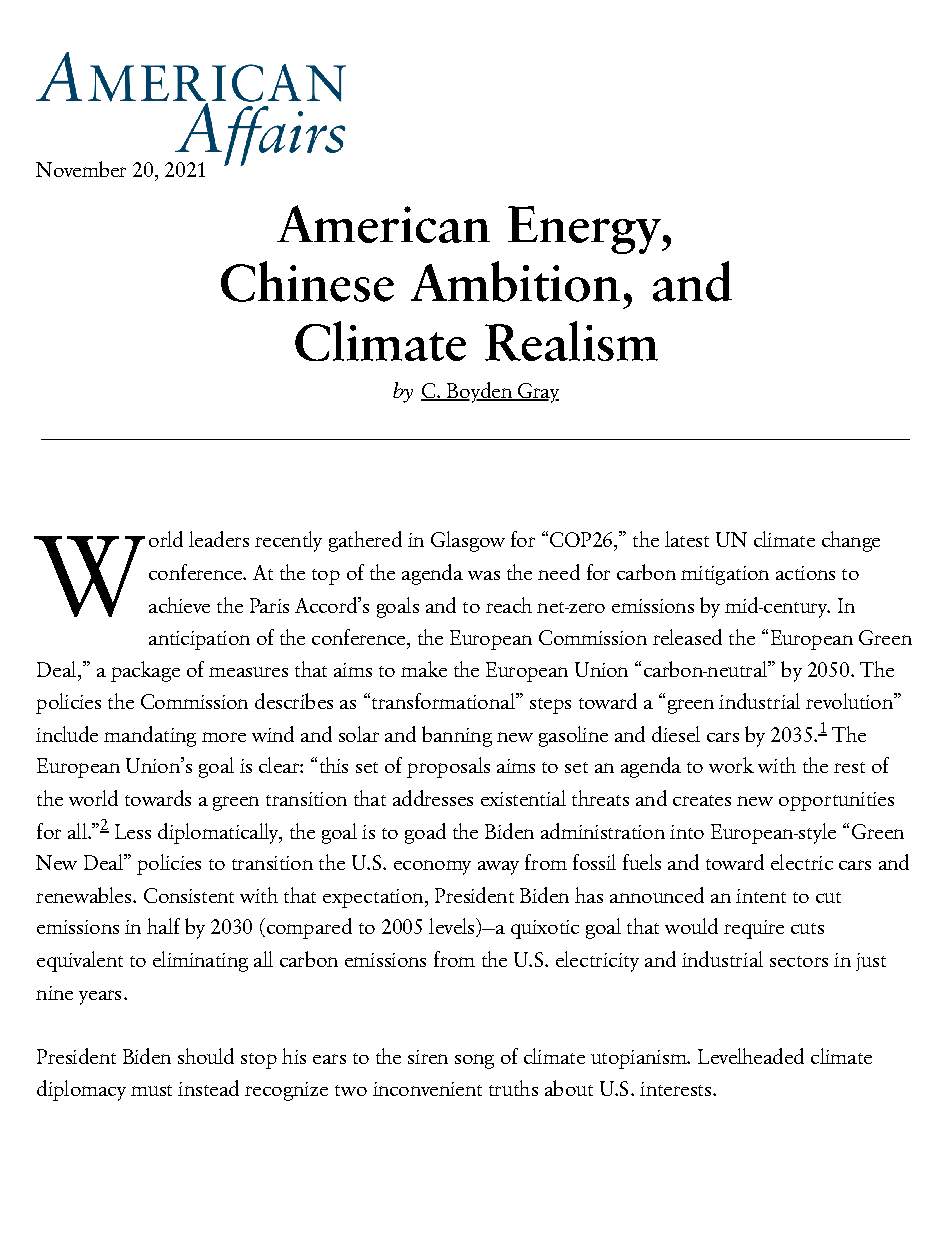  What do you see at coordinates (383, 224) in the screenshot?
I see `American` at bounding box center [383, 224].
